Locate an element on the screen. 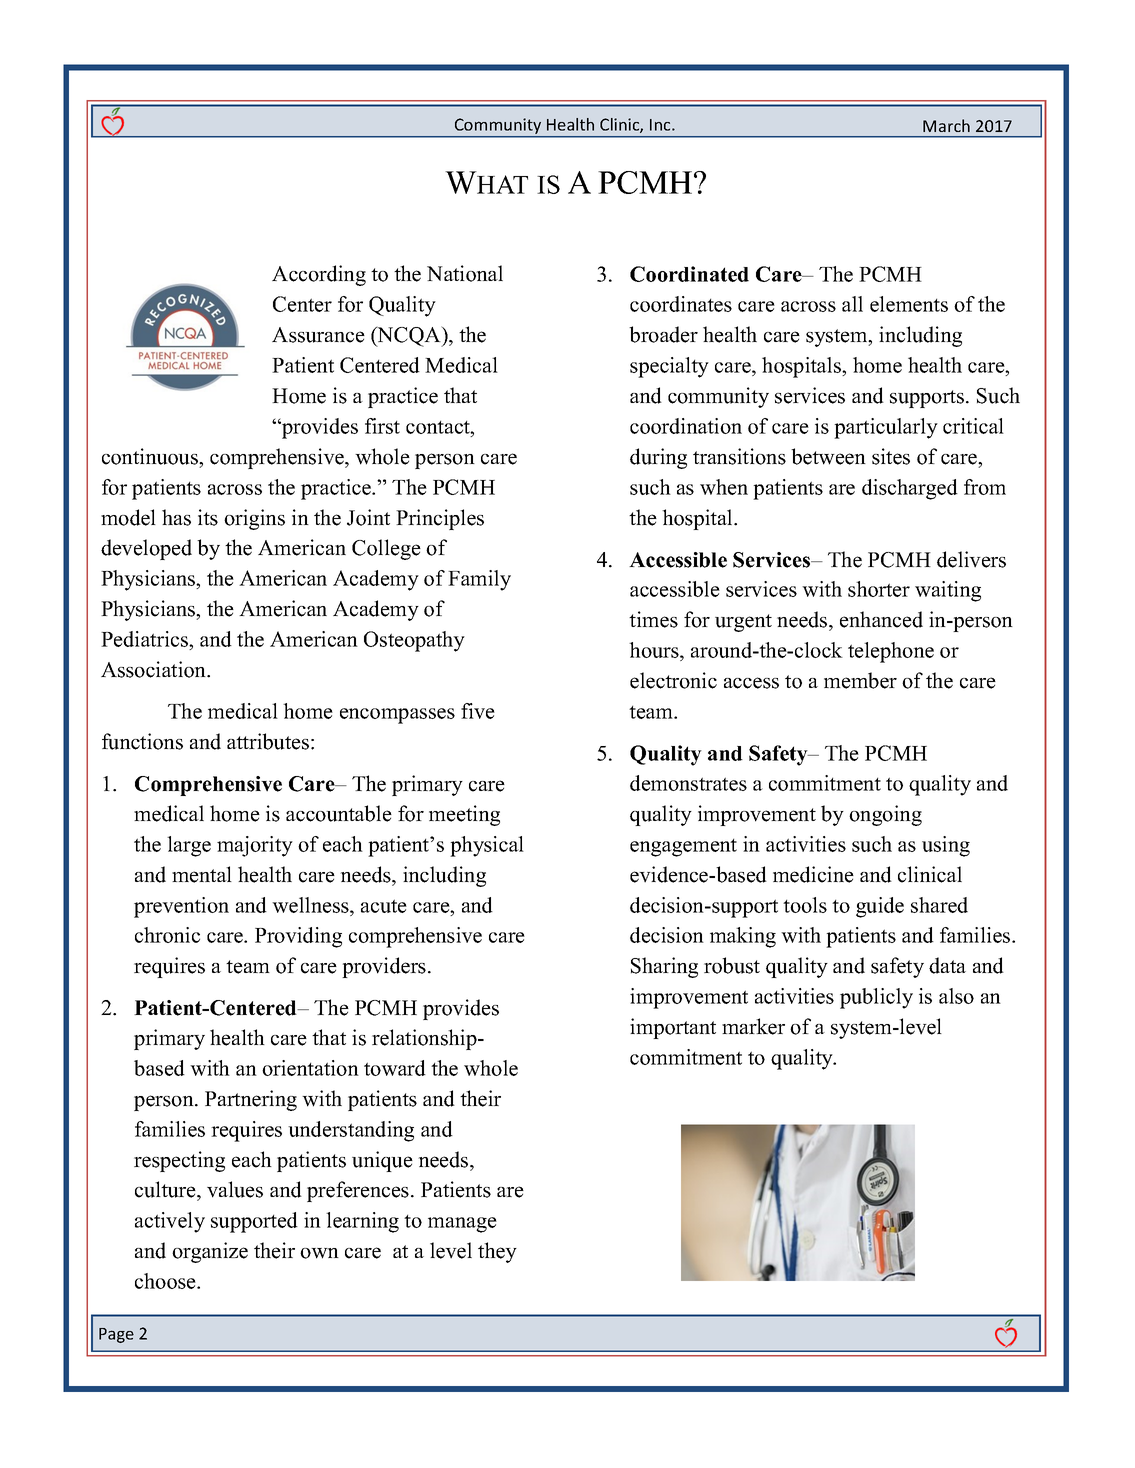 The width and height of the screenshot is (1135, 1468). Family is located at coordinates (479, 580).
